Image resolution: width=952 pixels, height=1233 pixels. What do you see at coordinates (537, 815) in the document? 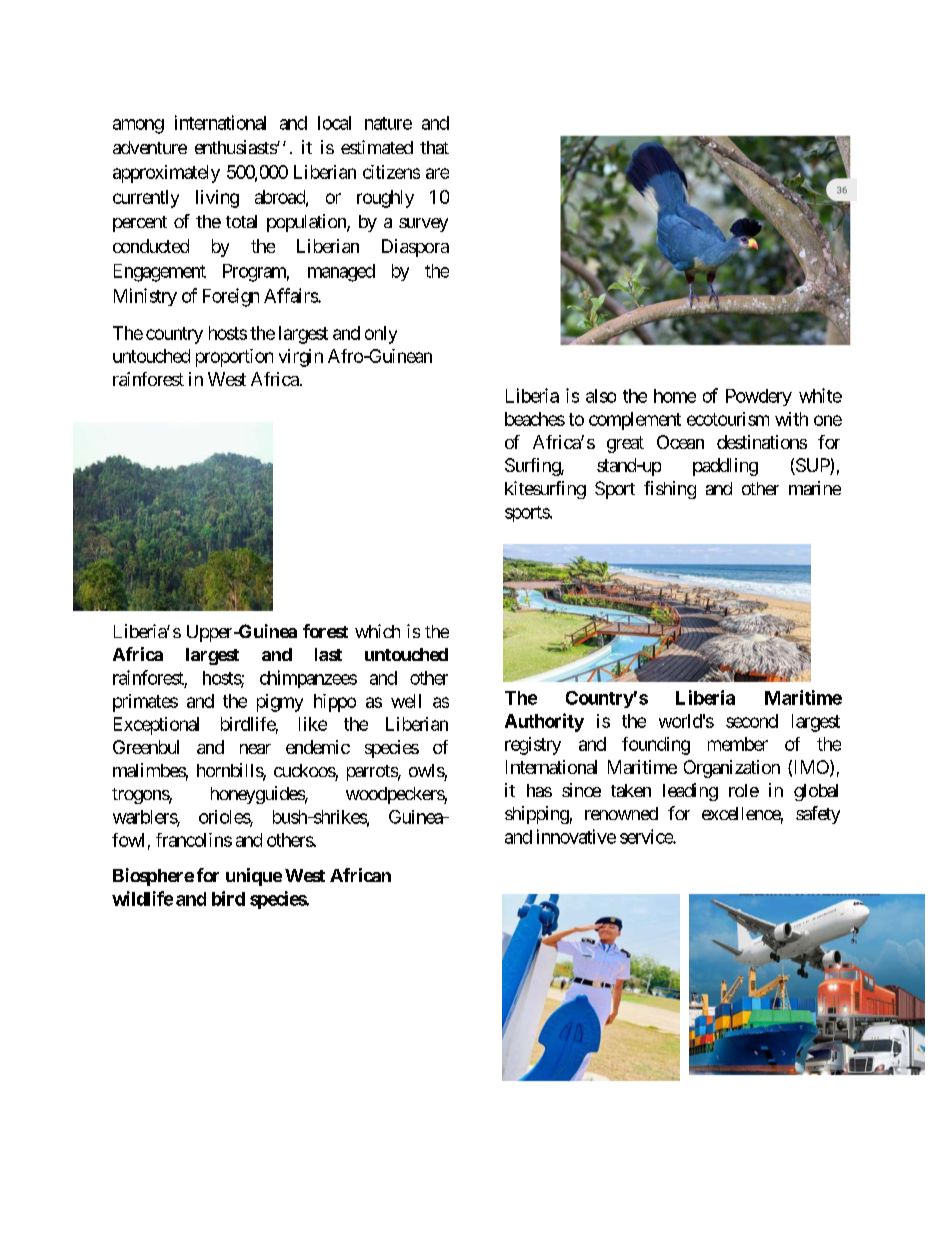
I see `shipping` at bounding box center [537, 815].
